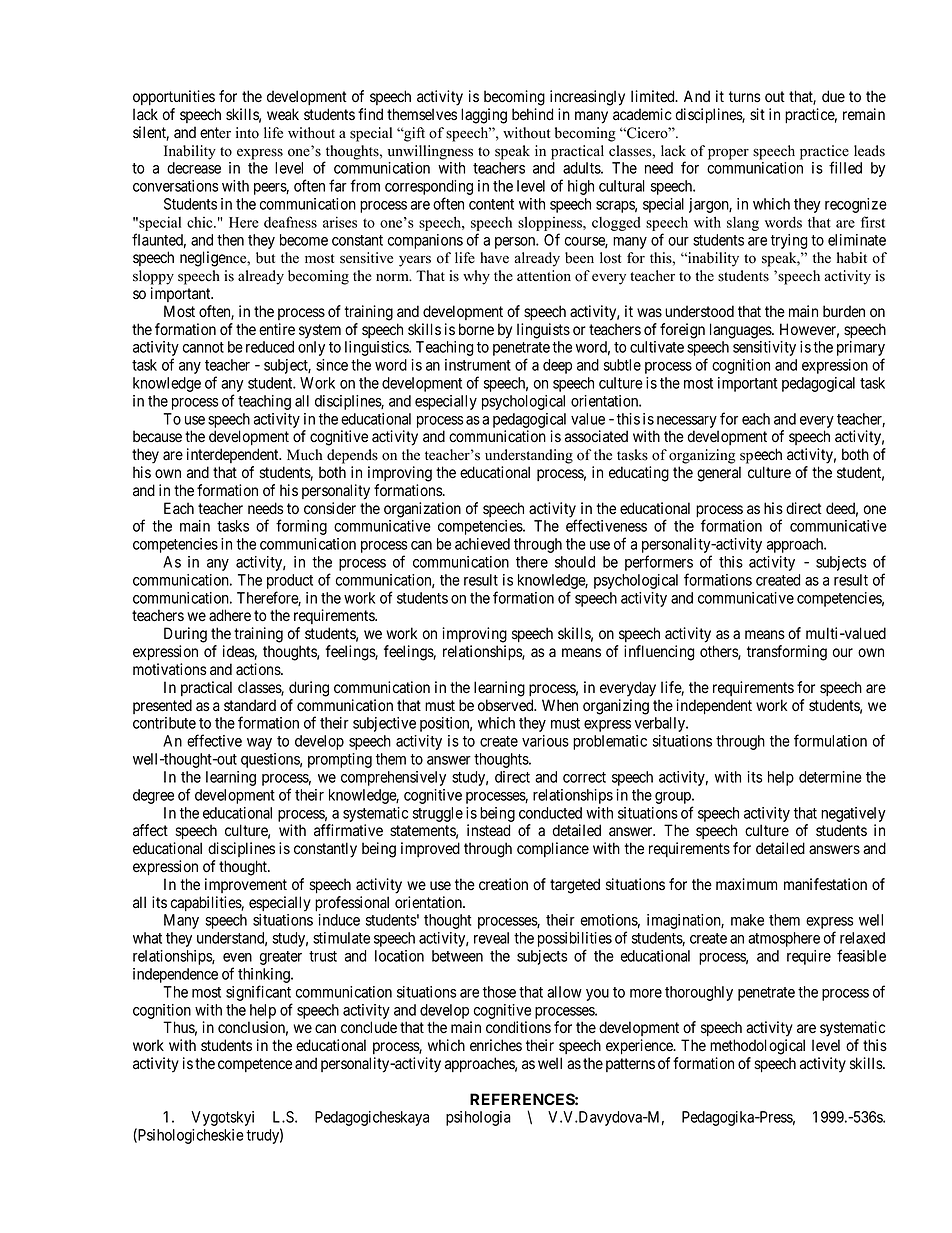 The width and height of the screenshot is (952, 1233). Describe the element at coordinates (482, 544) in the screenshot. I see `achieved` at that location.
